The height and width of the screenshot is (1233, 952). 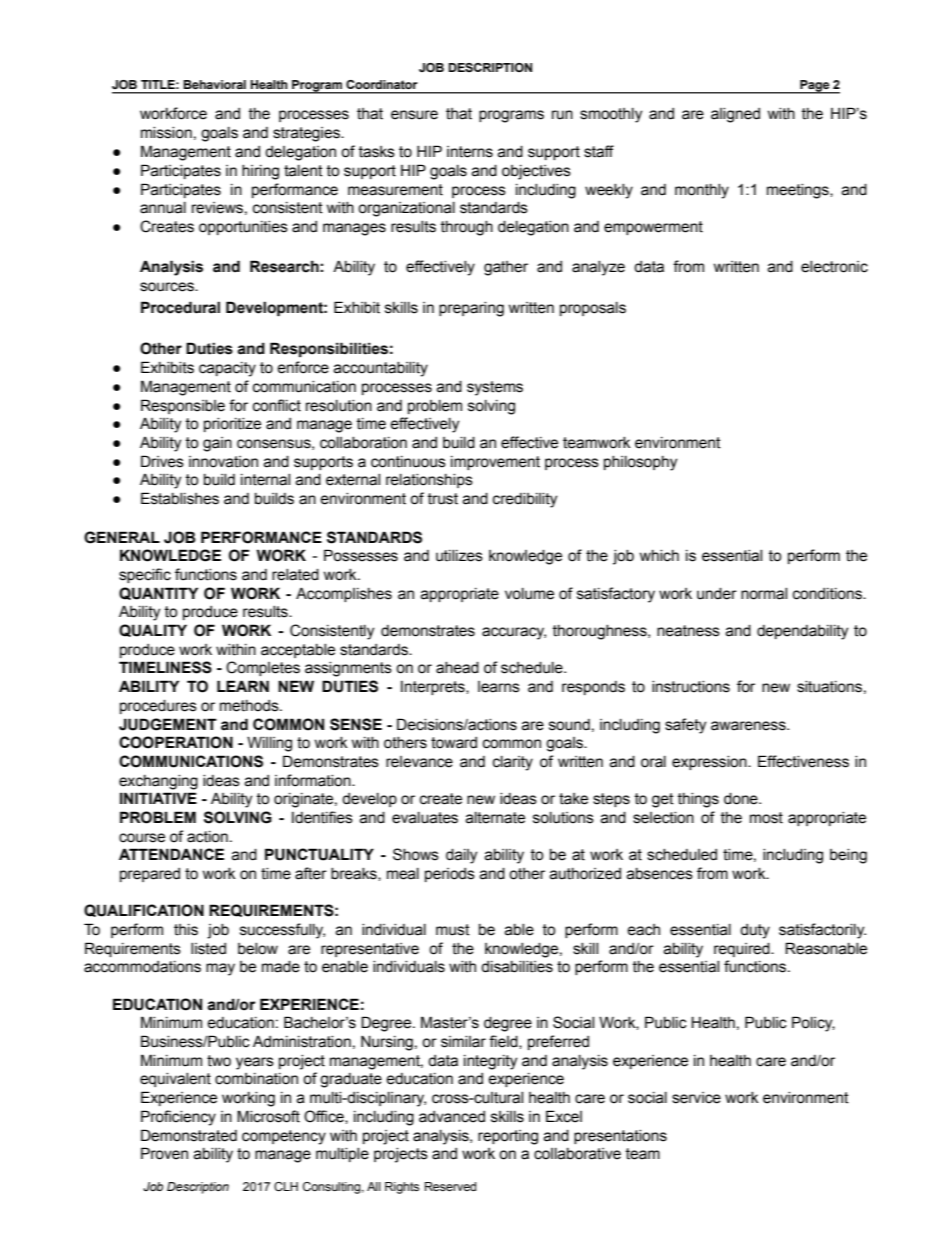 I want to click on reporting, so click(x=508, y=1137).
